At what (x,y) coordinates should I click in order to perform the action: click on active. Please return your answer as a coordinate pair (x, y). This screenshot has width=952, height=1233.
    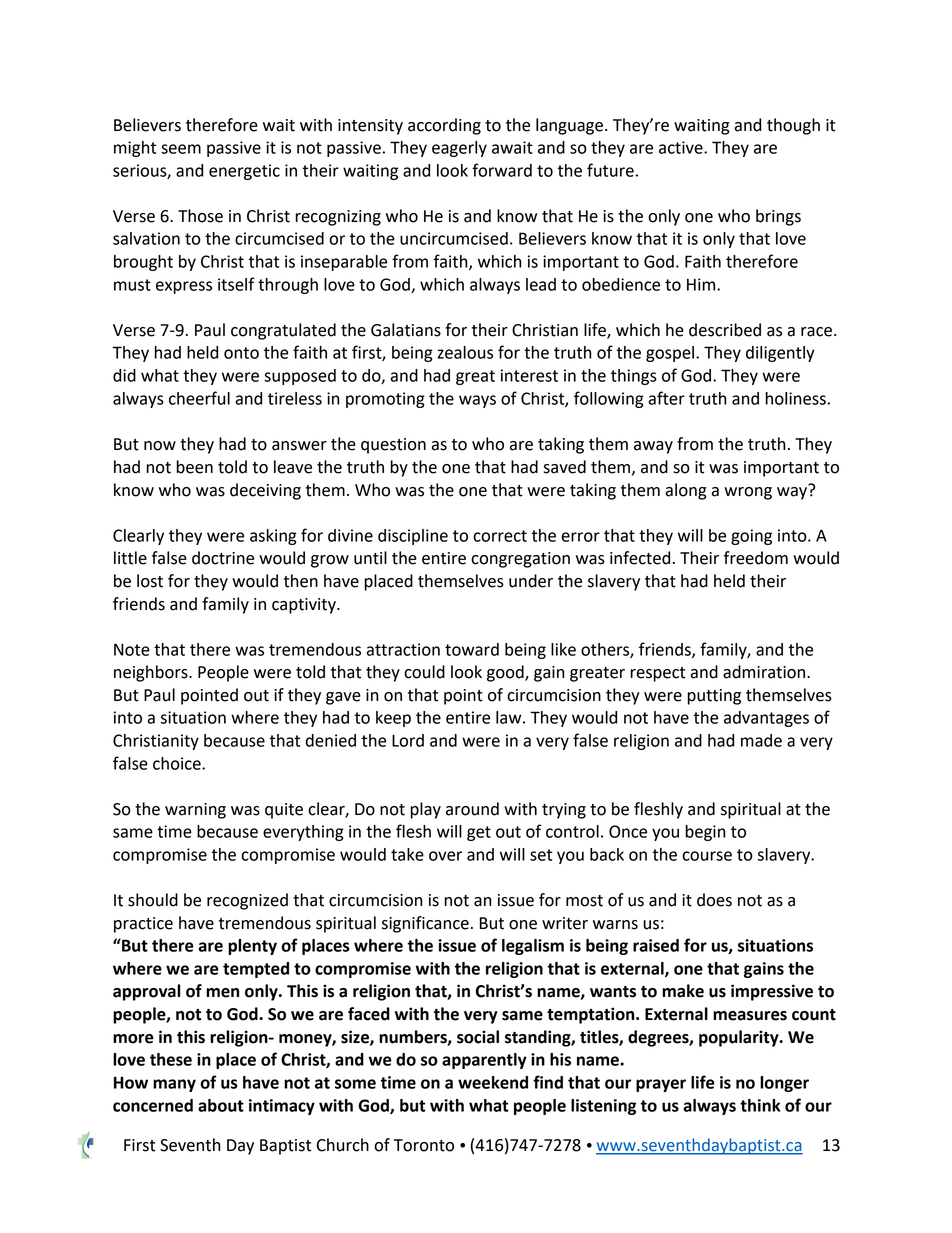
    Looking at the image, I should click on (682, 147).
